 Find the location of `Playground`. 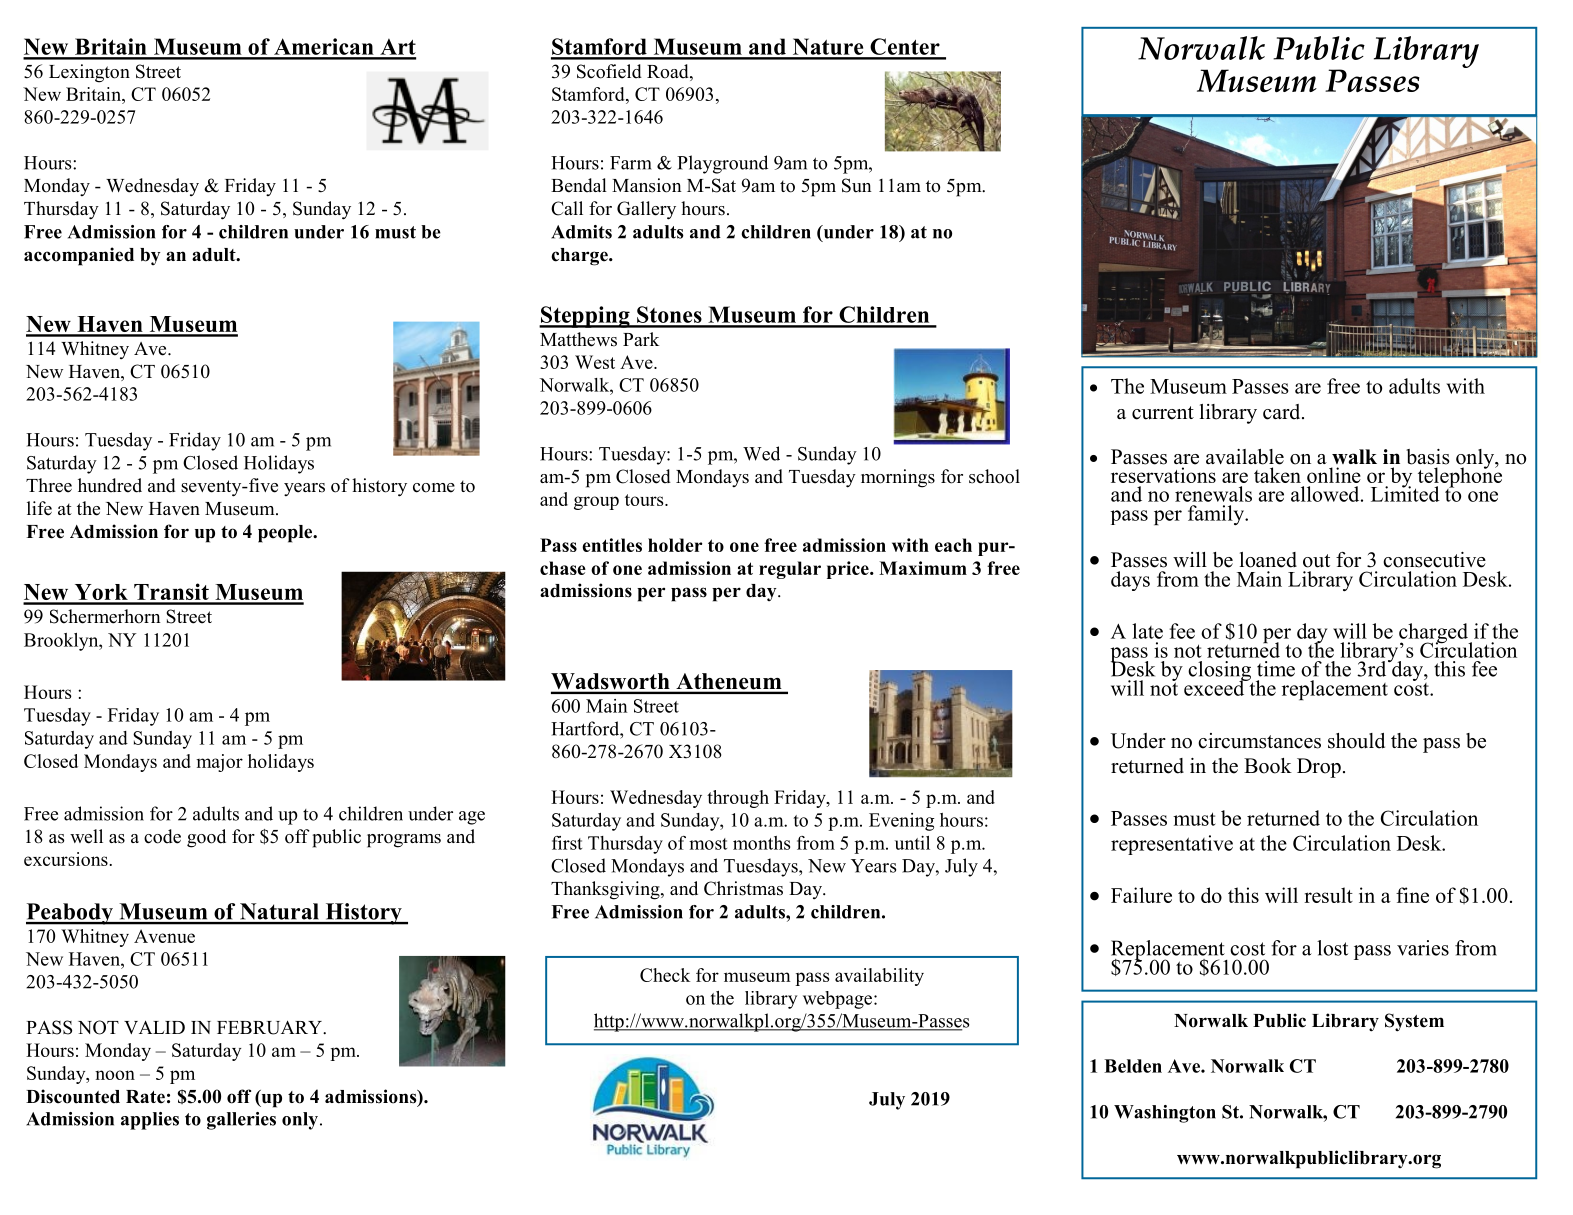

Playground is located at coordinates (722, 164).
